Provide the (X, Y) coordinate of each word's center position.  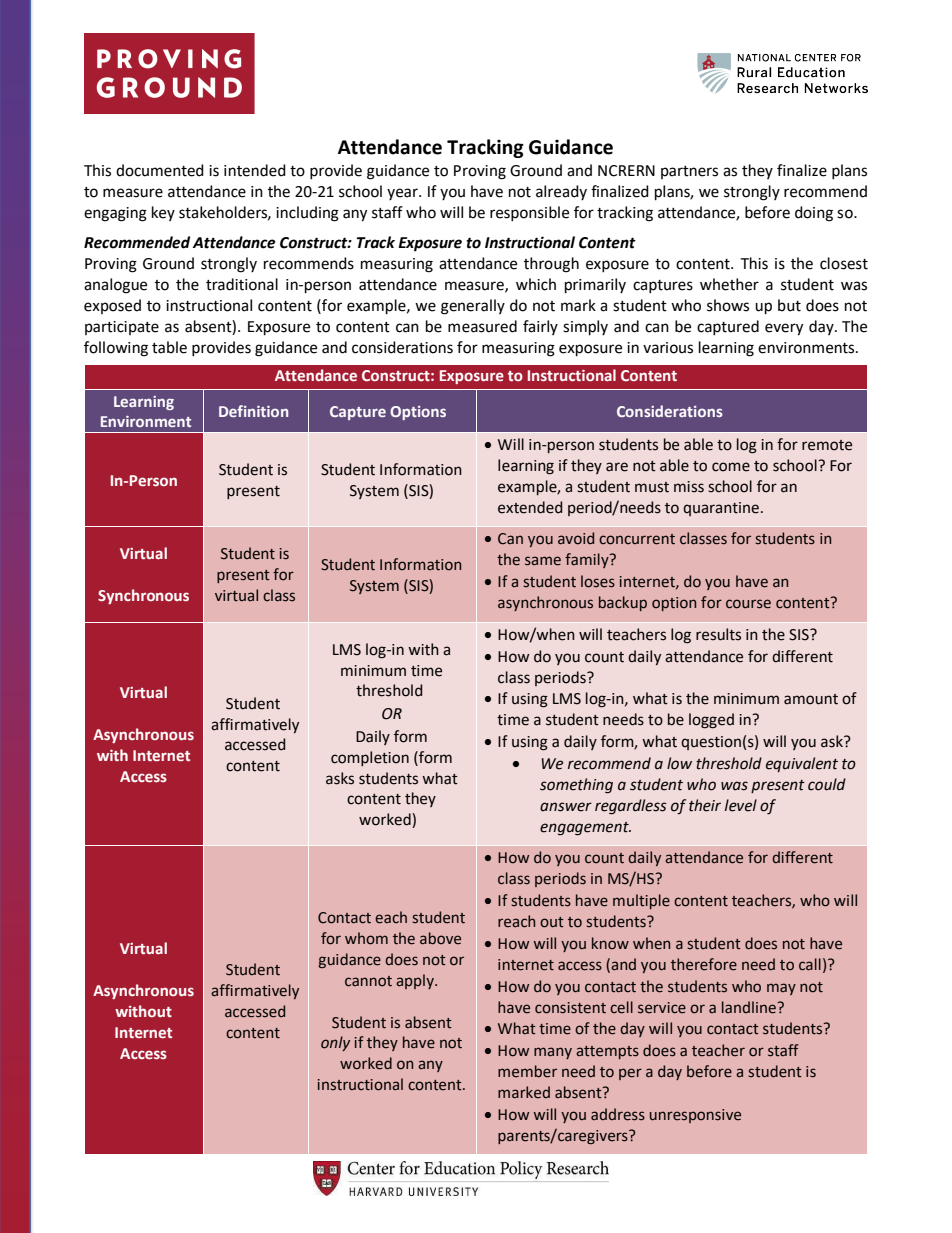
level (741, 805)
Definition (253, 411)
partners (689, 172)
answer (566, 807)
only (335, 1043)
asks (340, 778)
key (163, 213)
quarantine (721, 509)
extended (530, 507)
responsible (529, 213)
